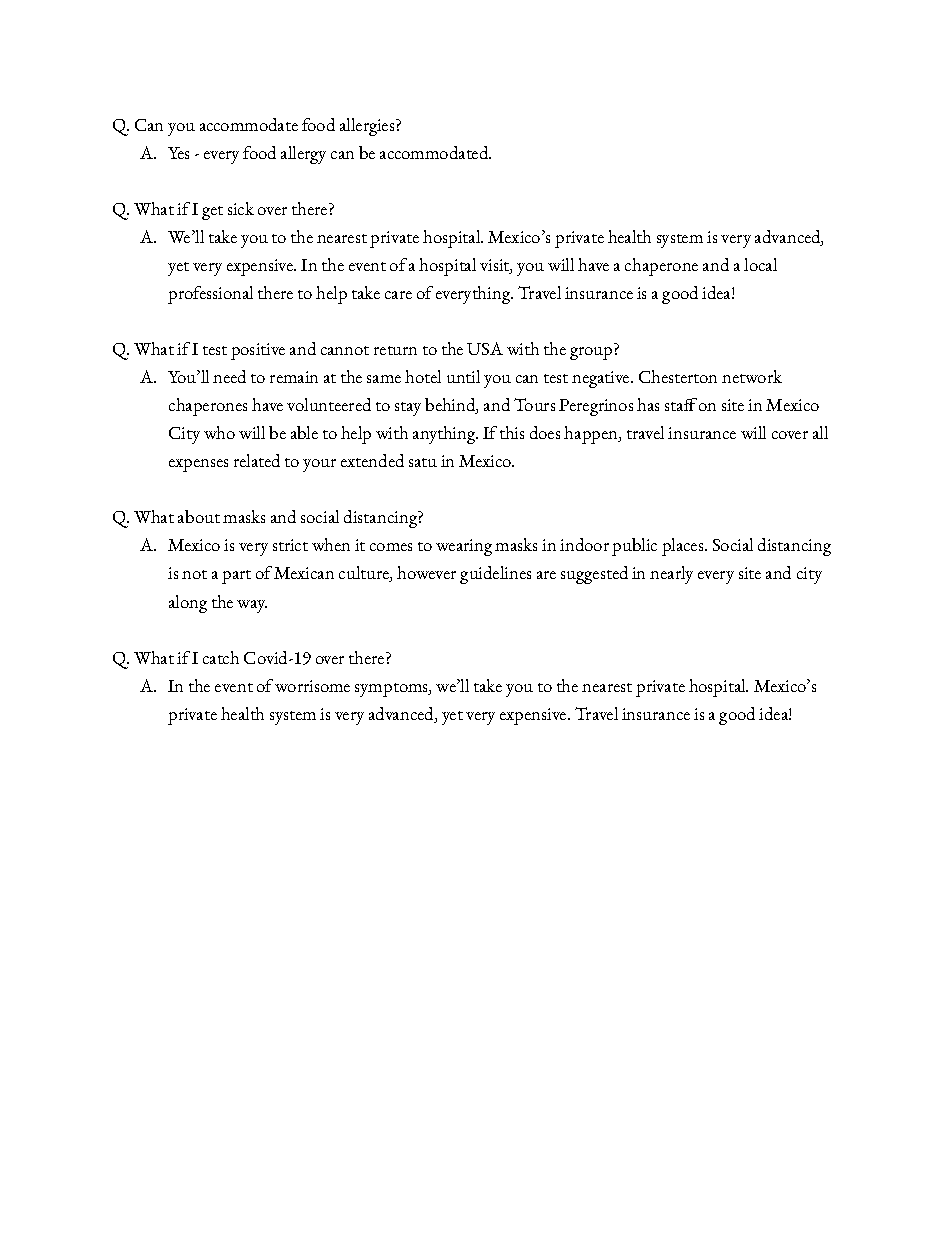  Describe the element at coordinates (464, 547) in the document. I see `wearing` at that location.
